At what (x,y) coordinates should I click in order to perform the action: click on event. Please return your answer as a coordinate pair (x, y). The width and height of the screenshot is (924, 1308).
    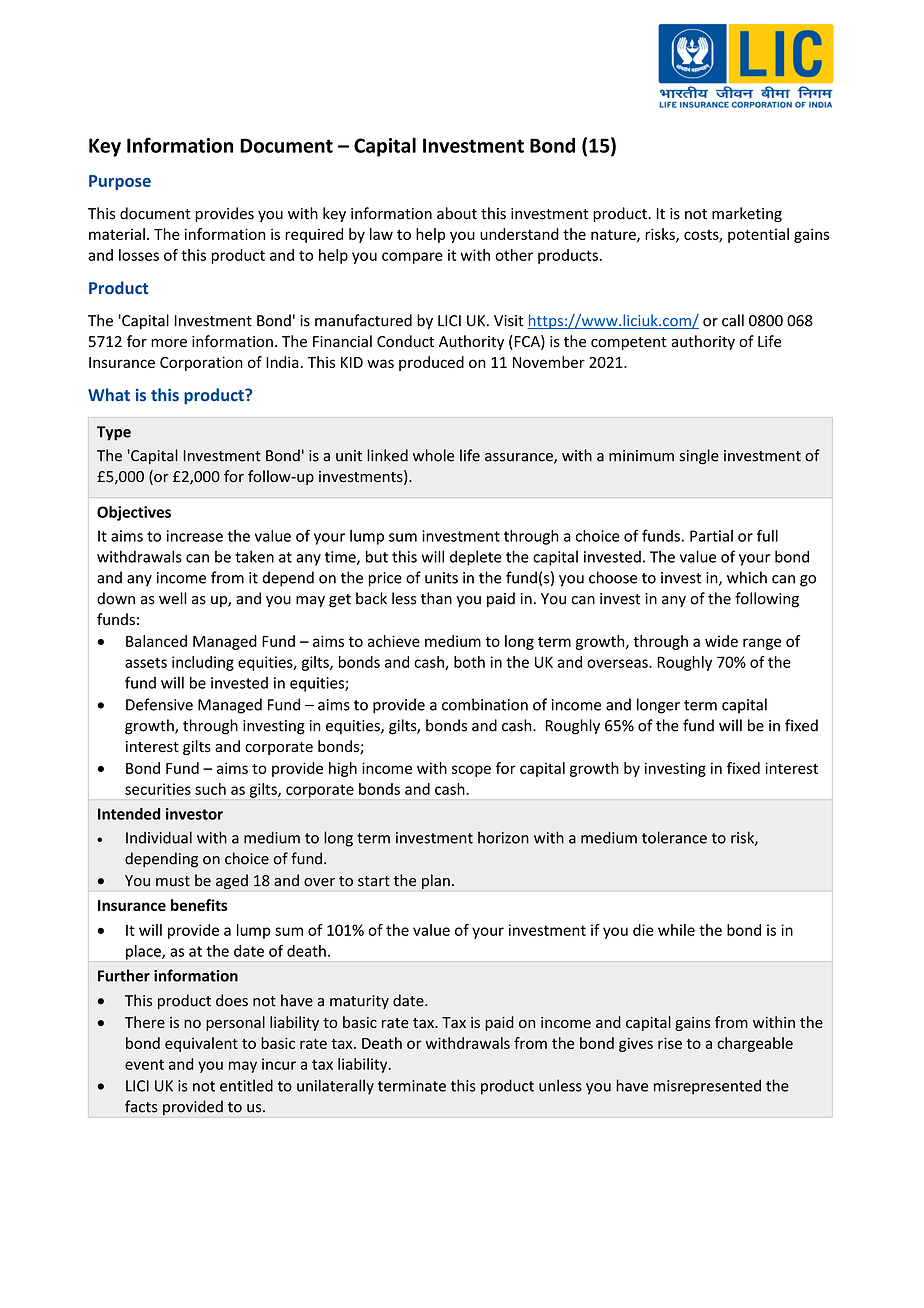
    Looking at the image, I should click on (144, 1064).
